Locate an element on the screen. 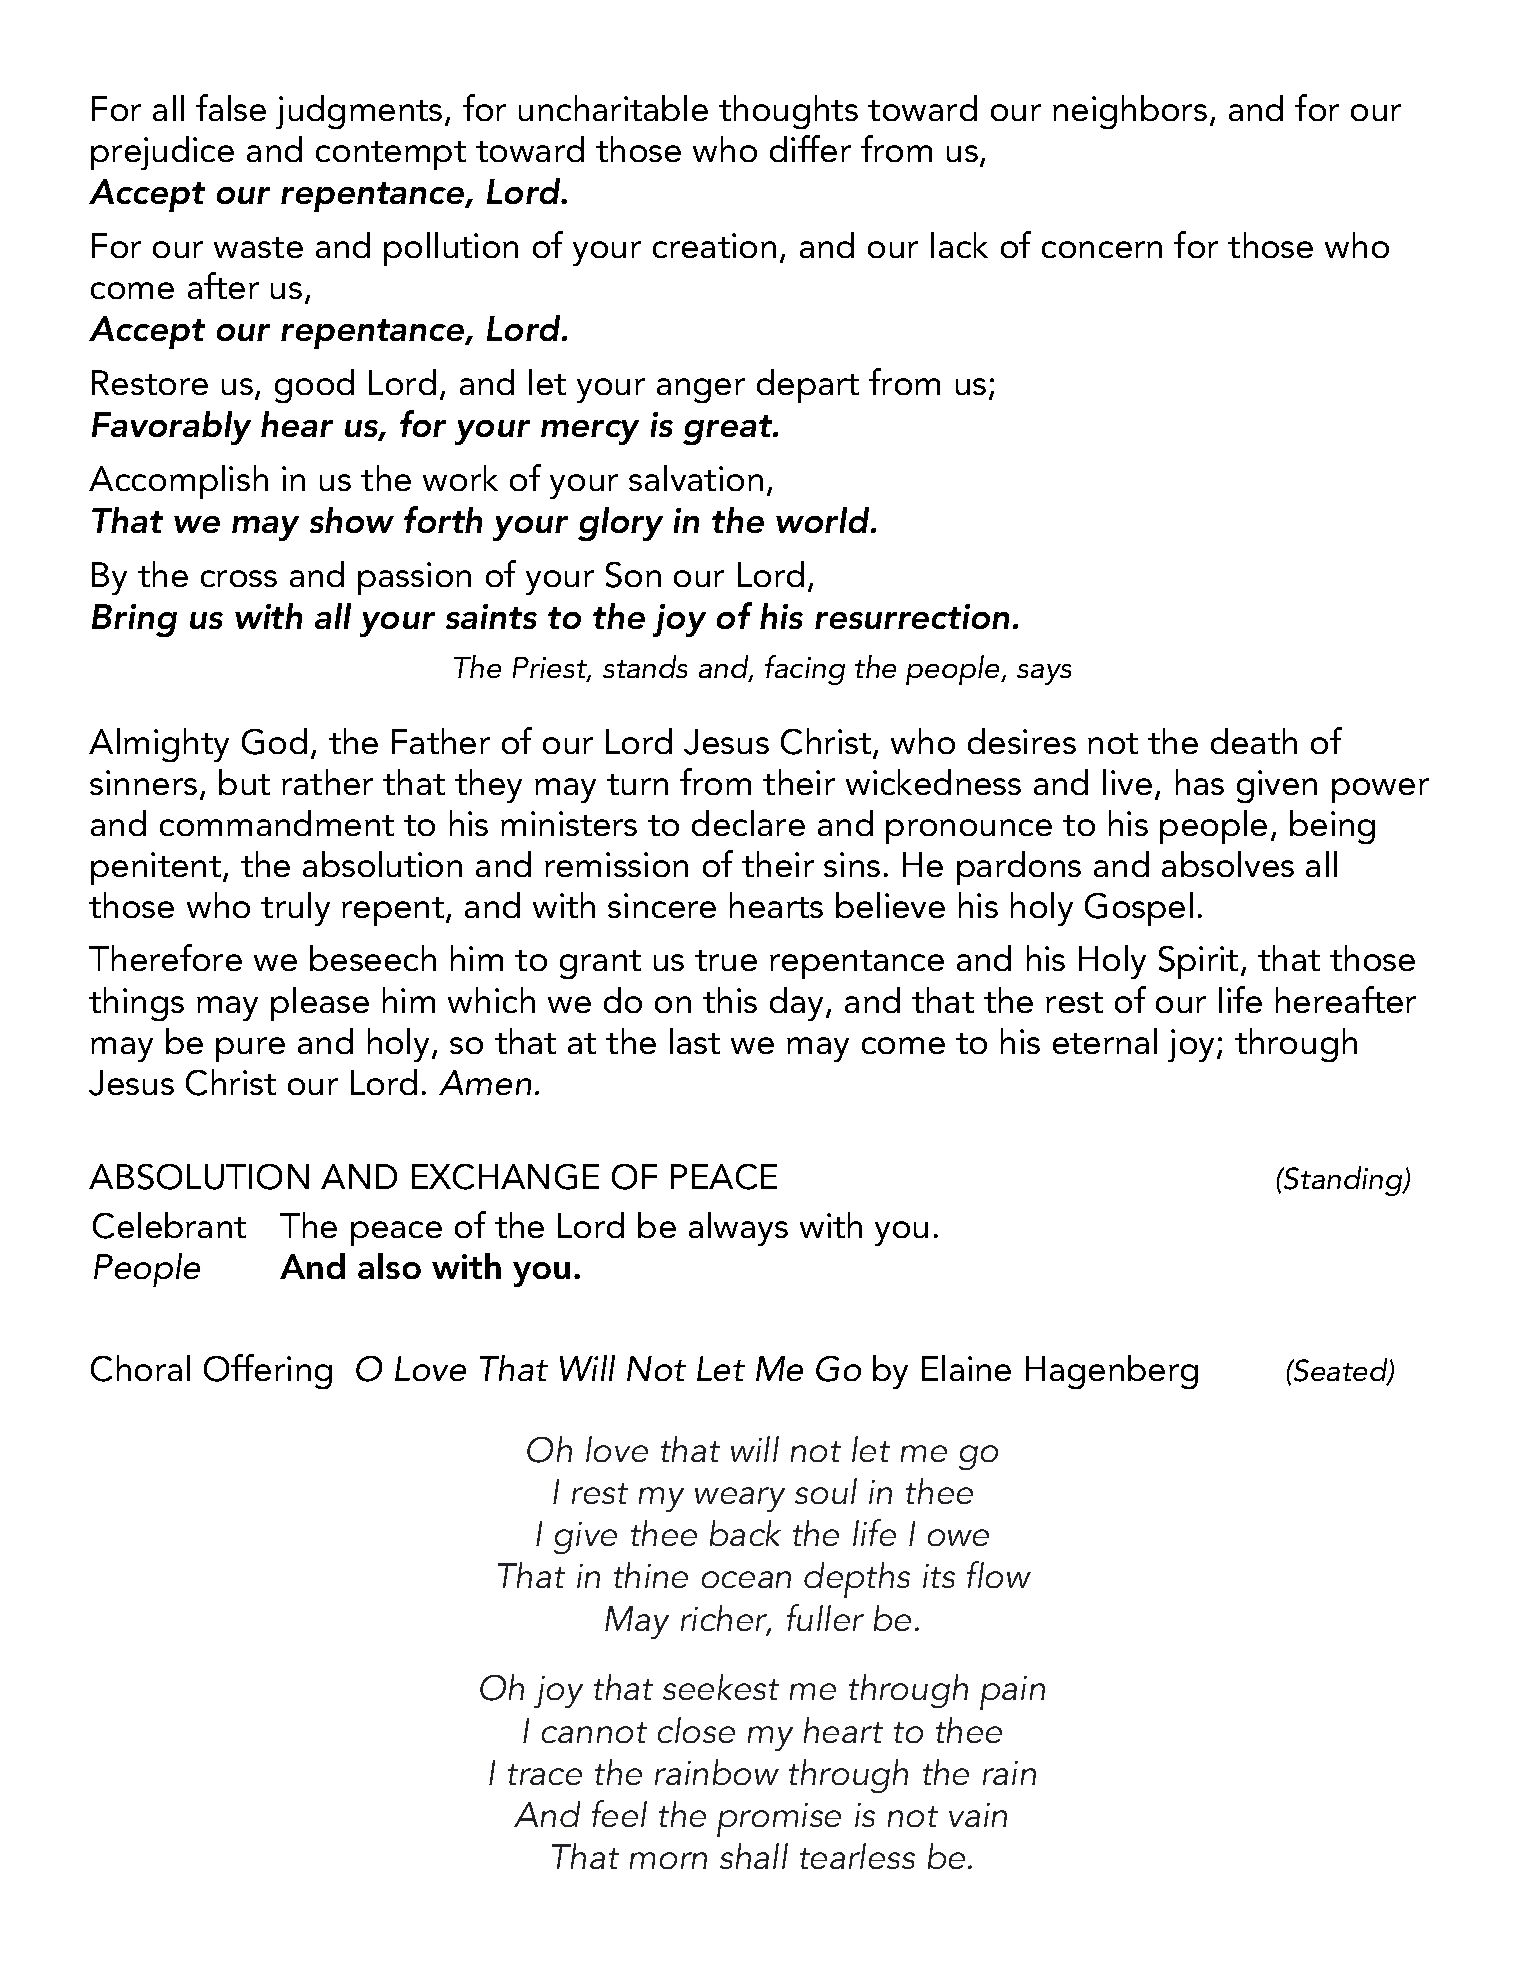 The height and width of the screenshot is (1972, 1524). cross is located at coordinates (239, 578).
